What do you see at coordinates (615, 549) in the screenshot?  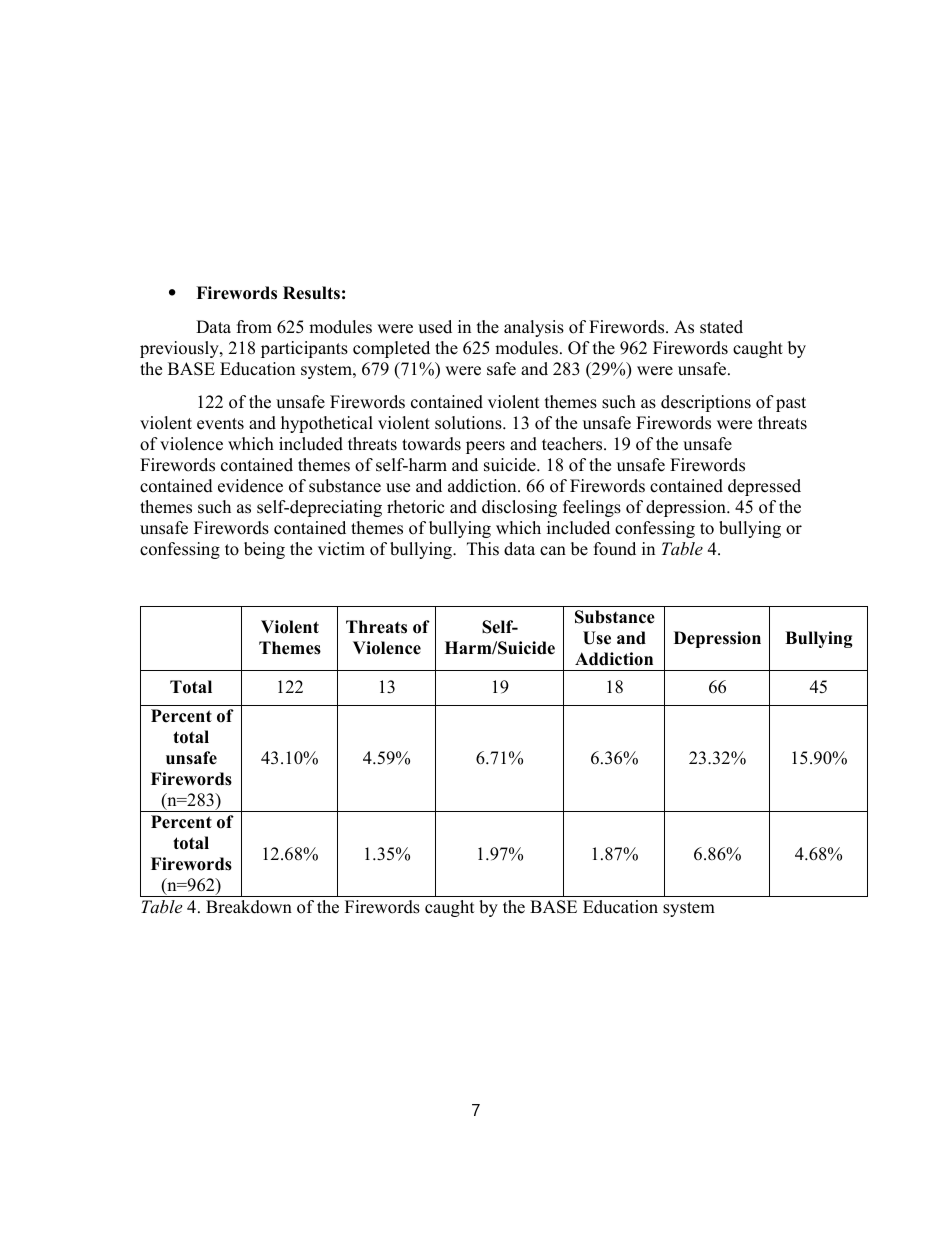 I see `found` at bounding box center [615, 549].
